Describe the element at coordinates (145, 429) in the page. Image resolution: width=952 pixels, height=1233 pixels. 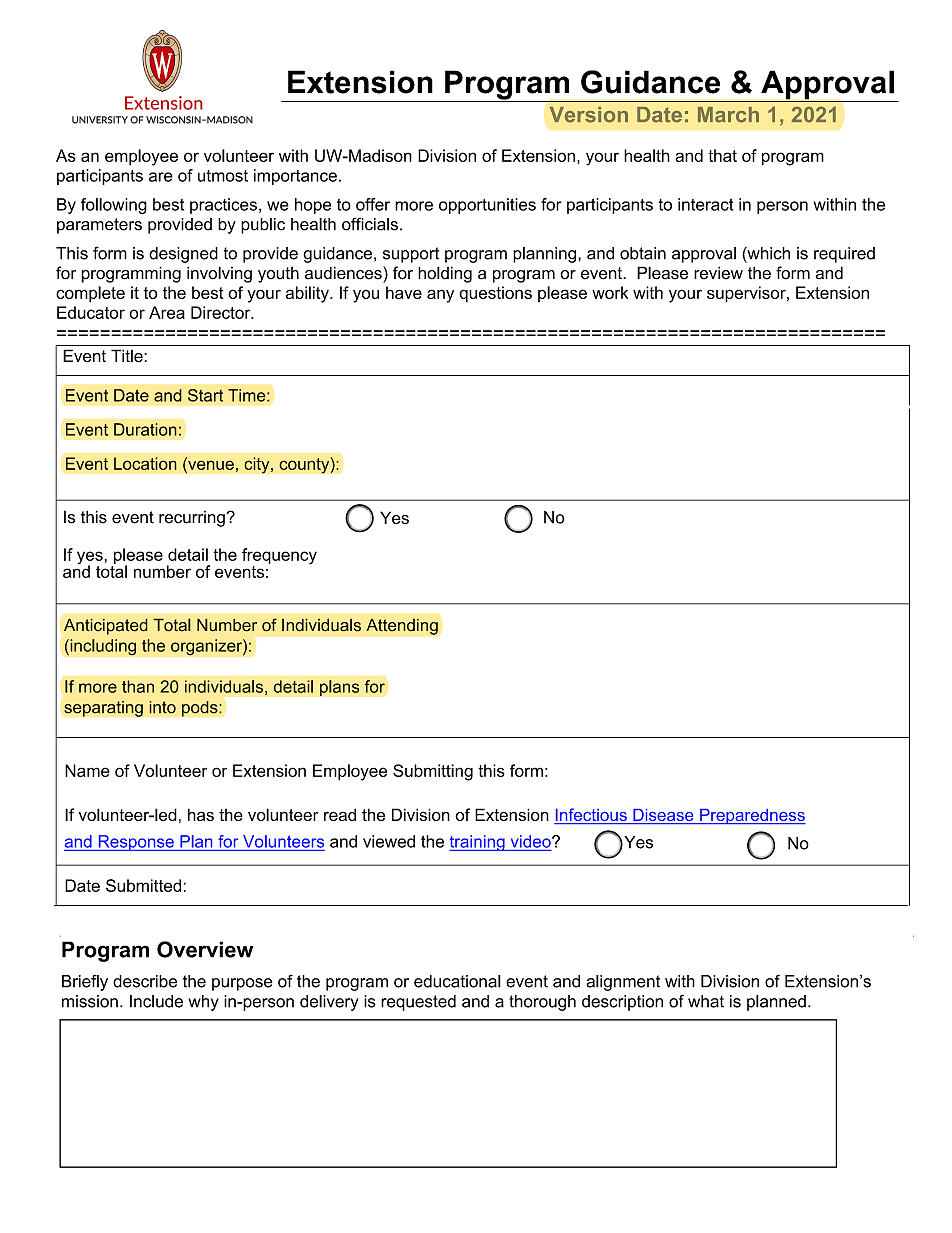
I see `Duration` at that location.
